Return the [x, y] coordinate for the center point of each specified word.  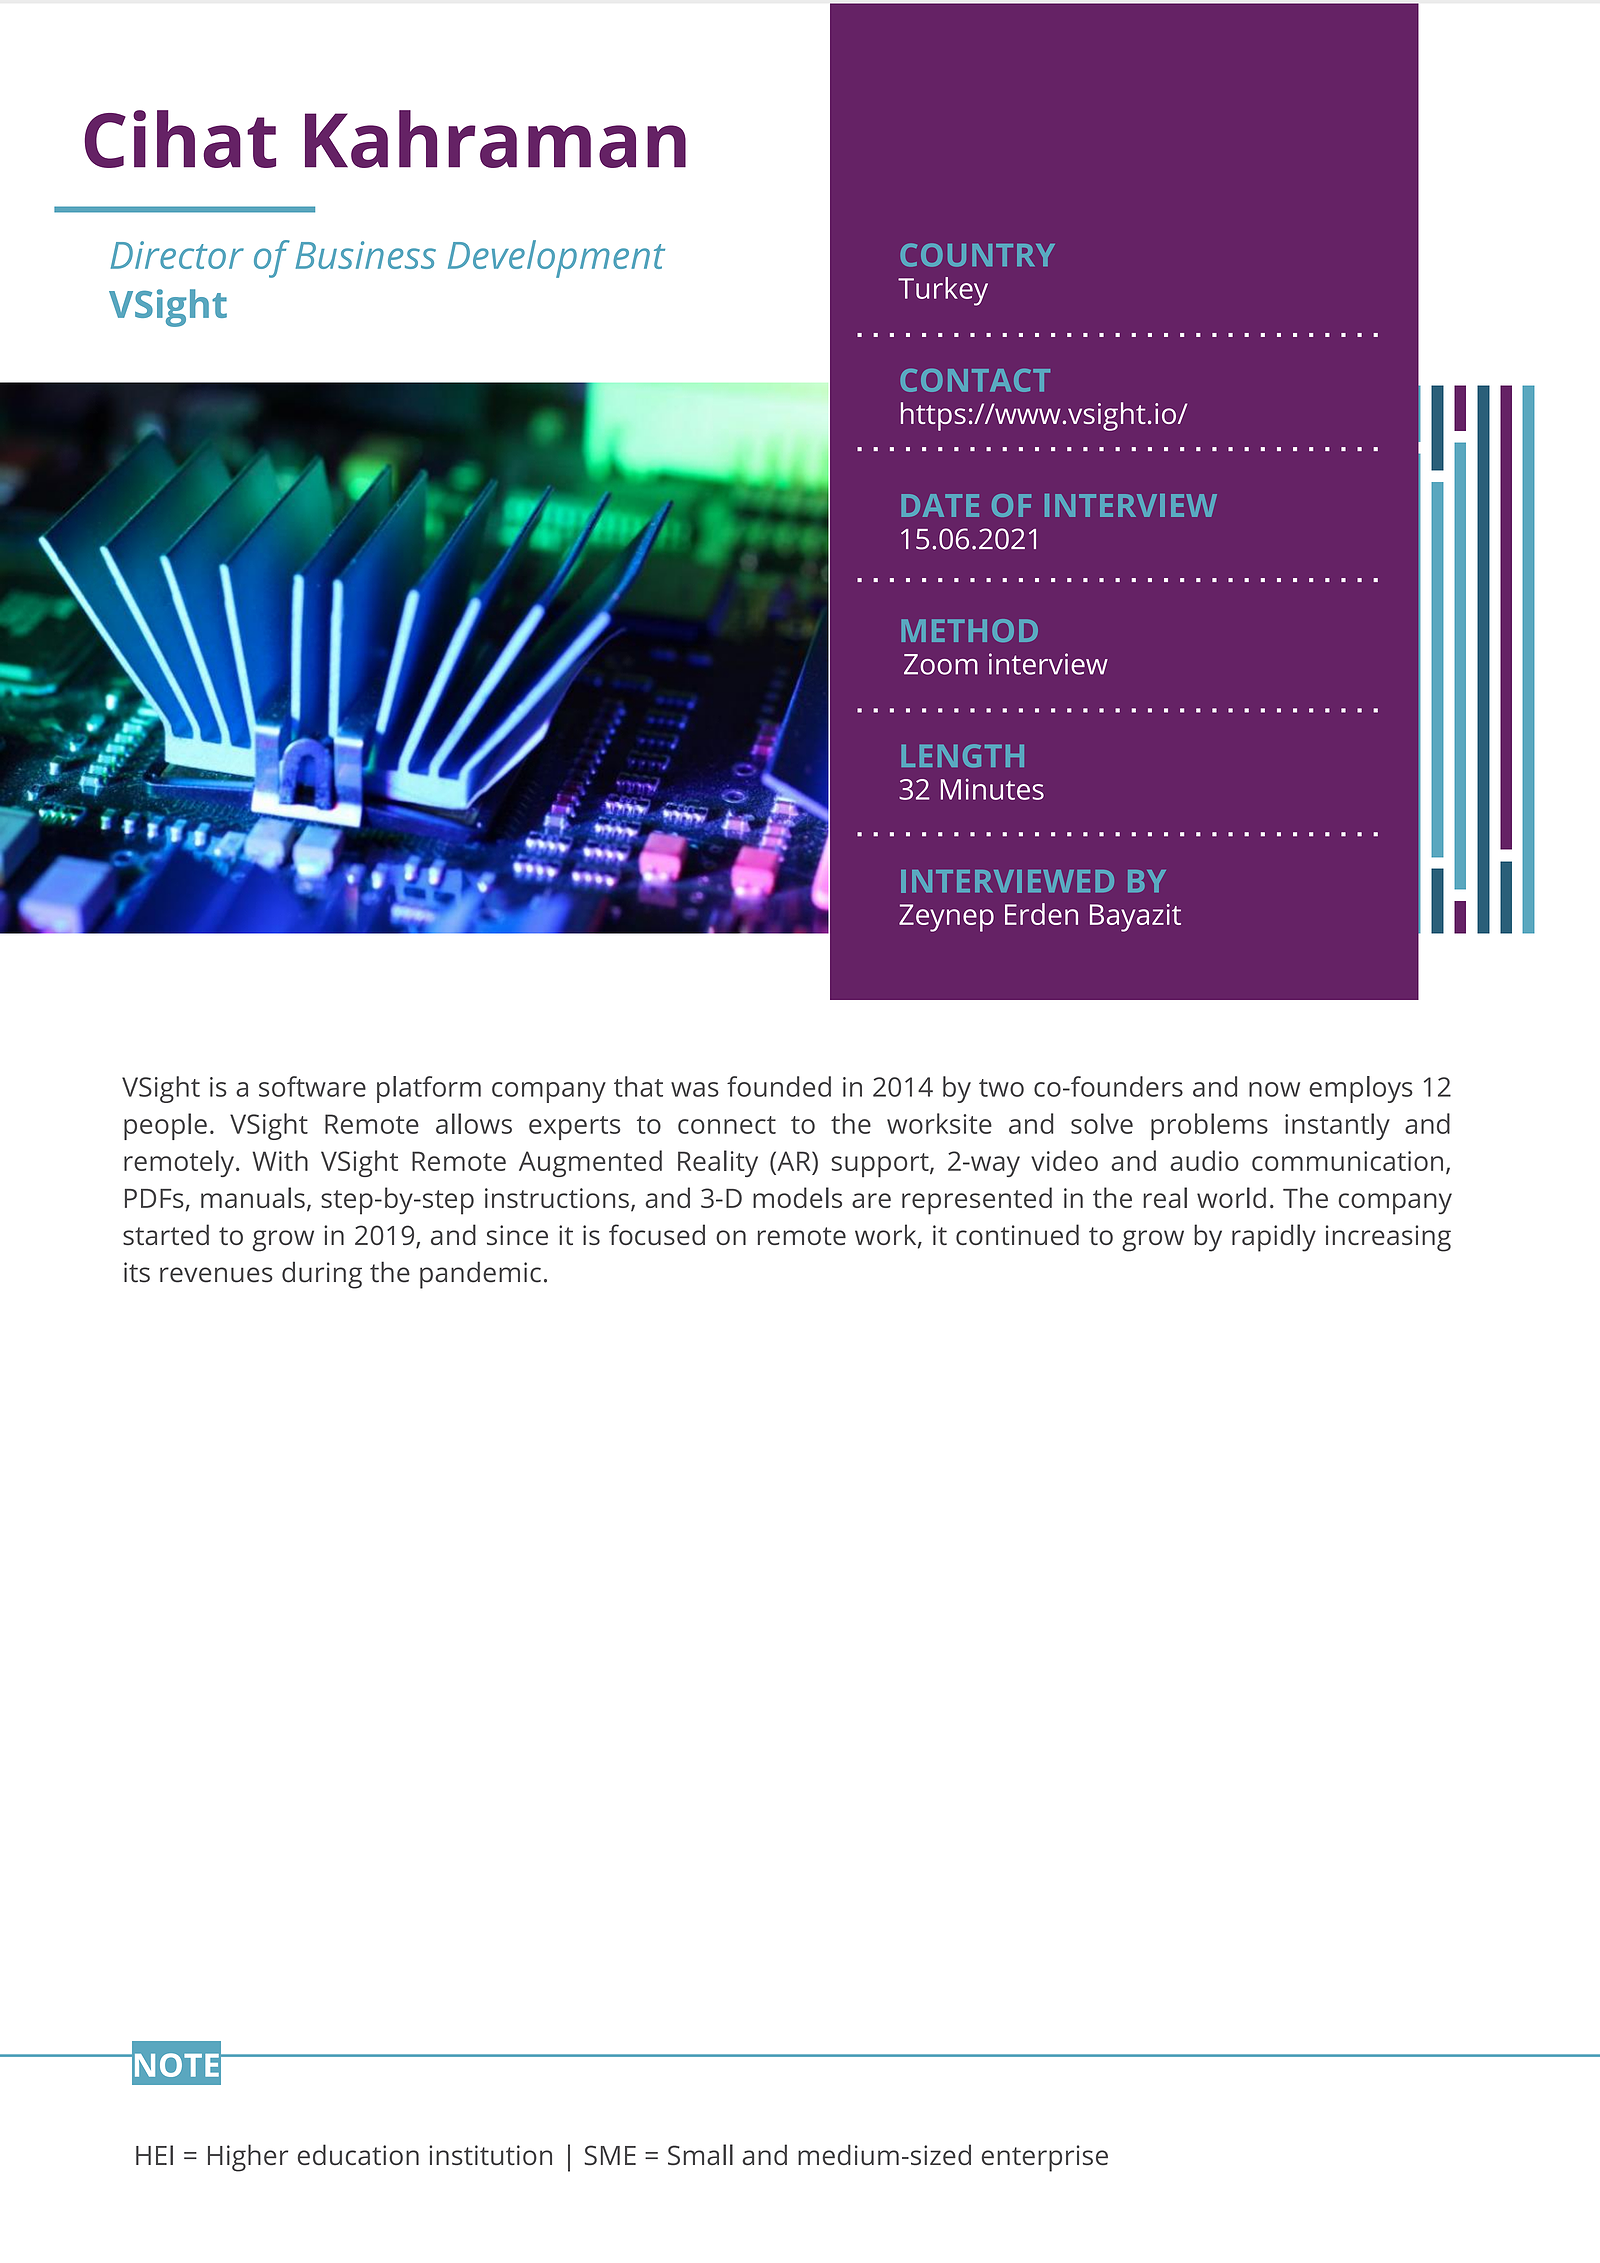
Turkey [943, 291]
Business [366, 255]
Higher [248, 2158]
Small [700, 2155]
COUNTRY [977, 255]
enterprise [1045, 2158]
